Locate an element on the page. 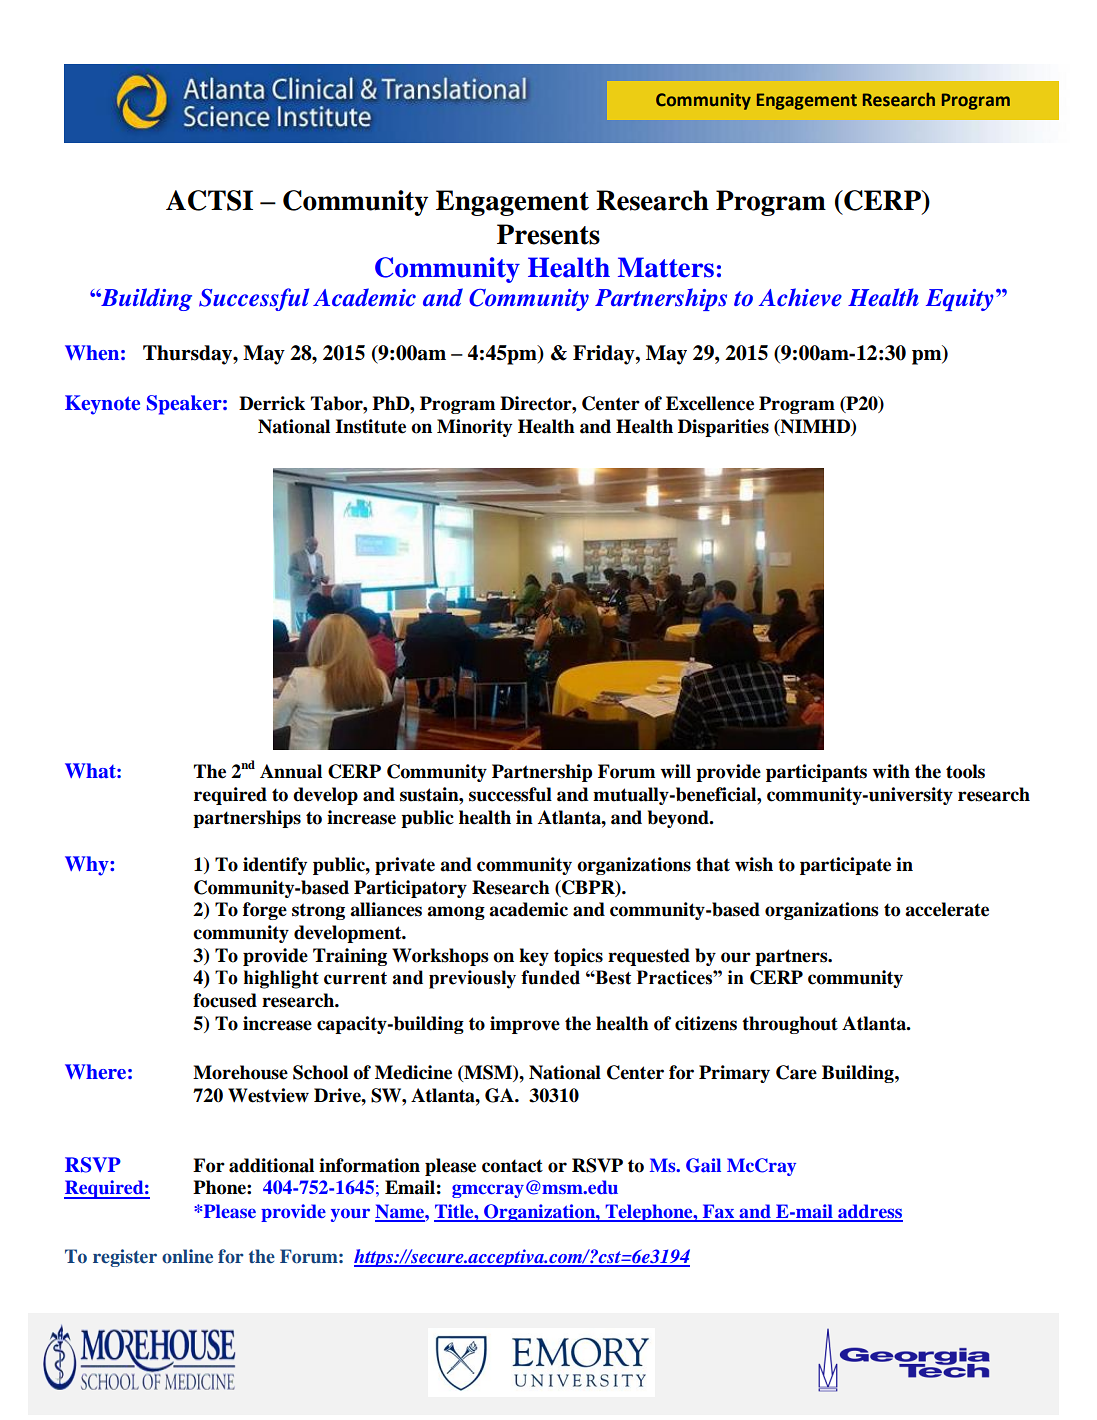  Derrick is located at coordinates (272, 403).
